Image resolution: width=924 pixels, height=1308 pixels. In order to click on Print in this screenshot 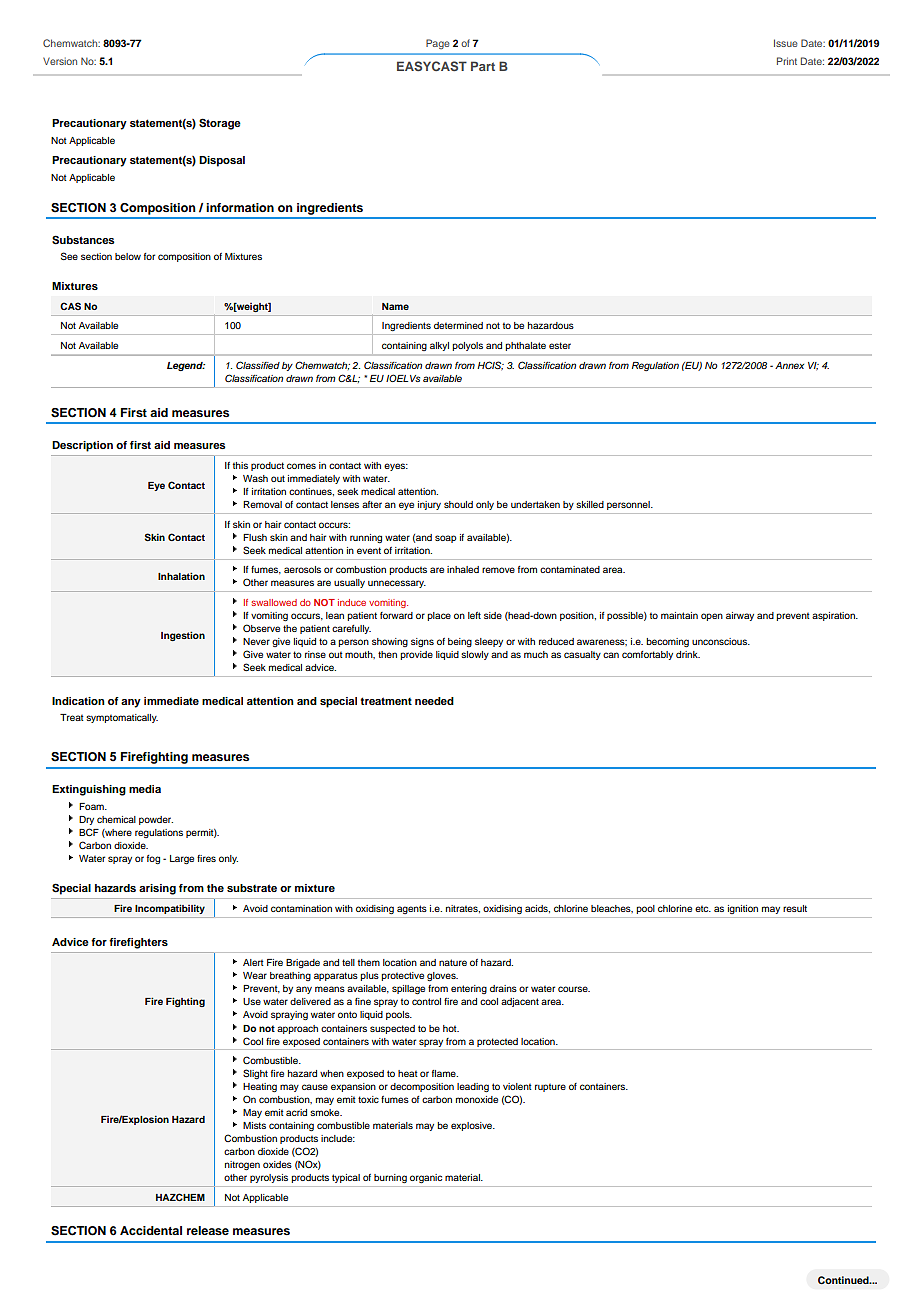, I will do `click(787, 61)`.
